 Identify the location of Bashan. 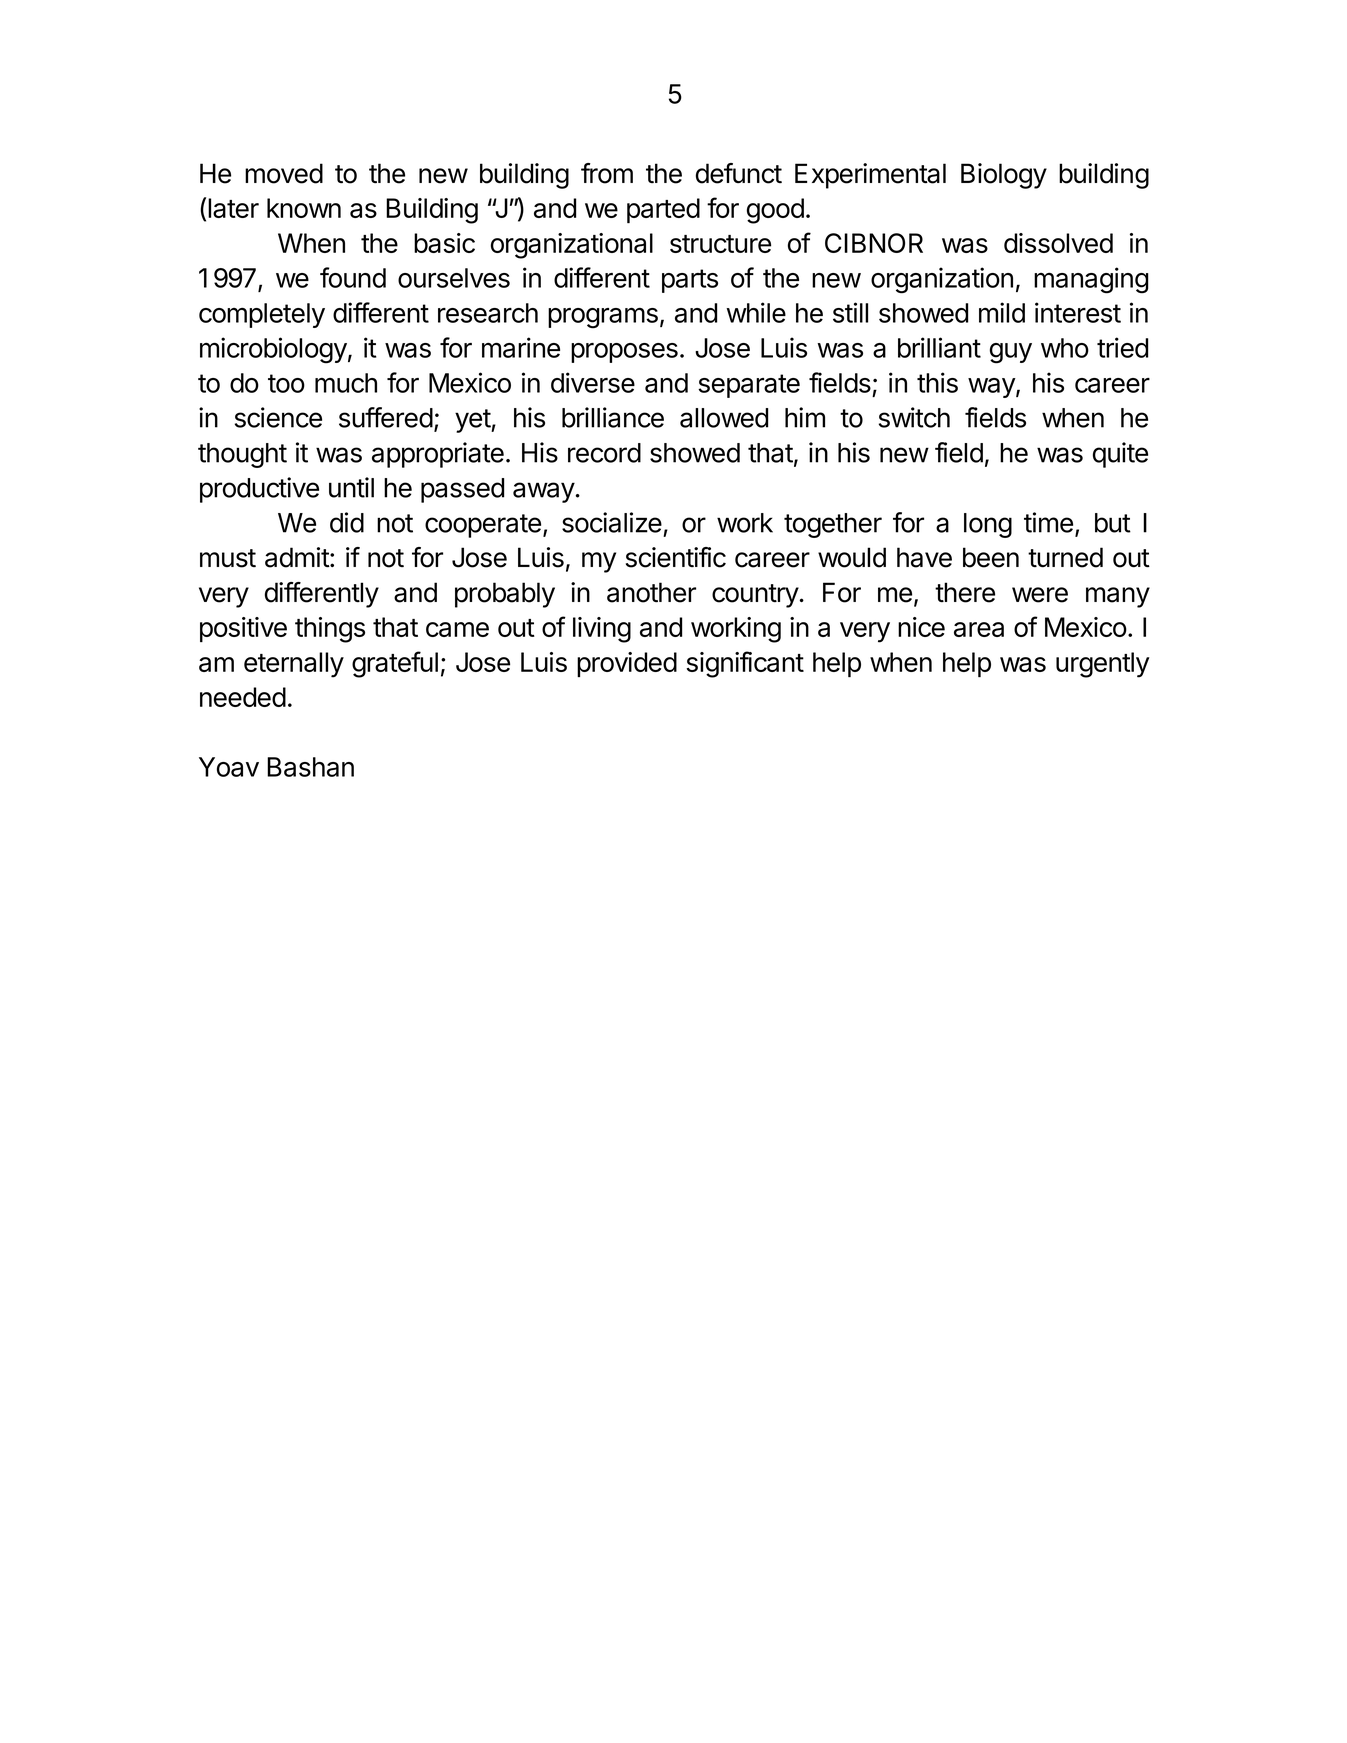
(310, 767).
